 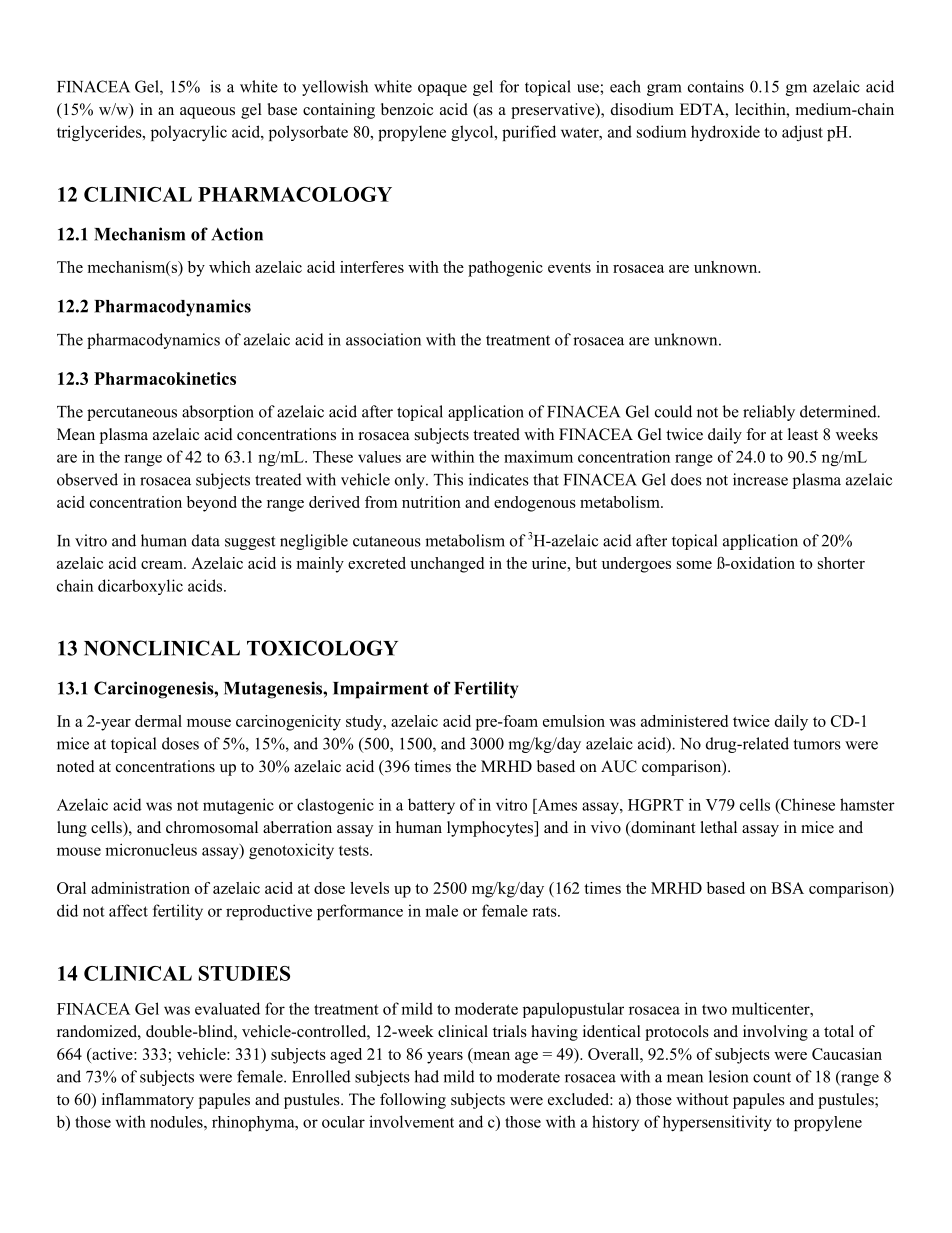 I want to click on dicarboxylic, so click(x=140, y=587).
